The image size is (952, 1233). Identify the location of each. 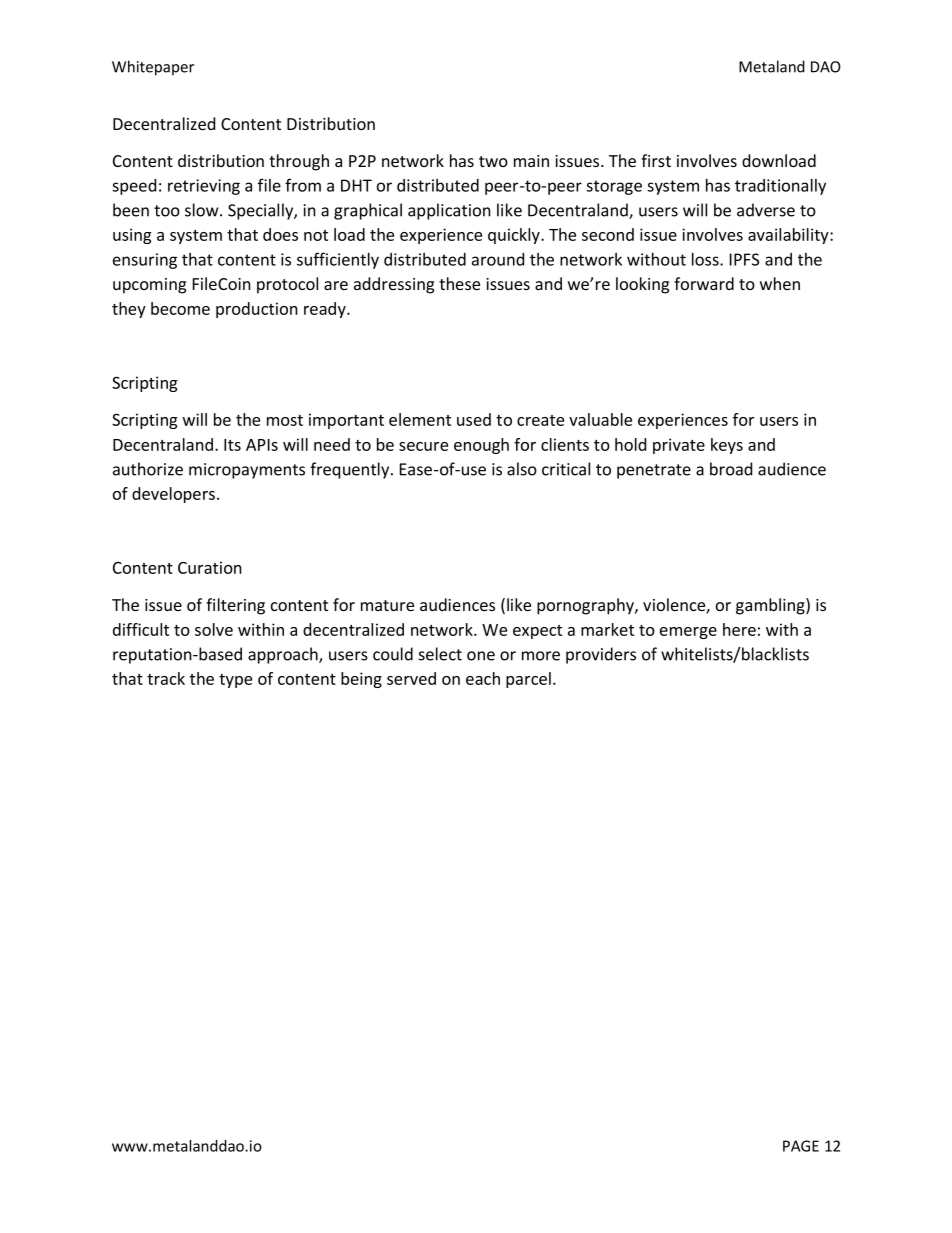
(483, 678).
